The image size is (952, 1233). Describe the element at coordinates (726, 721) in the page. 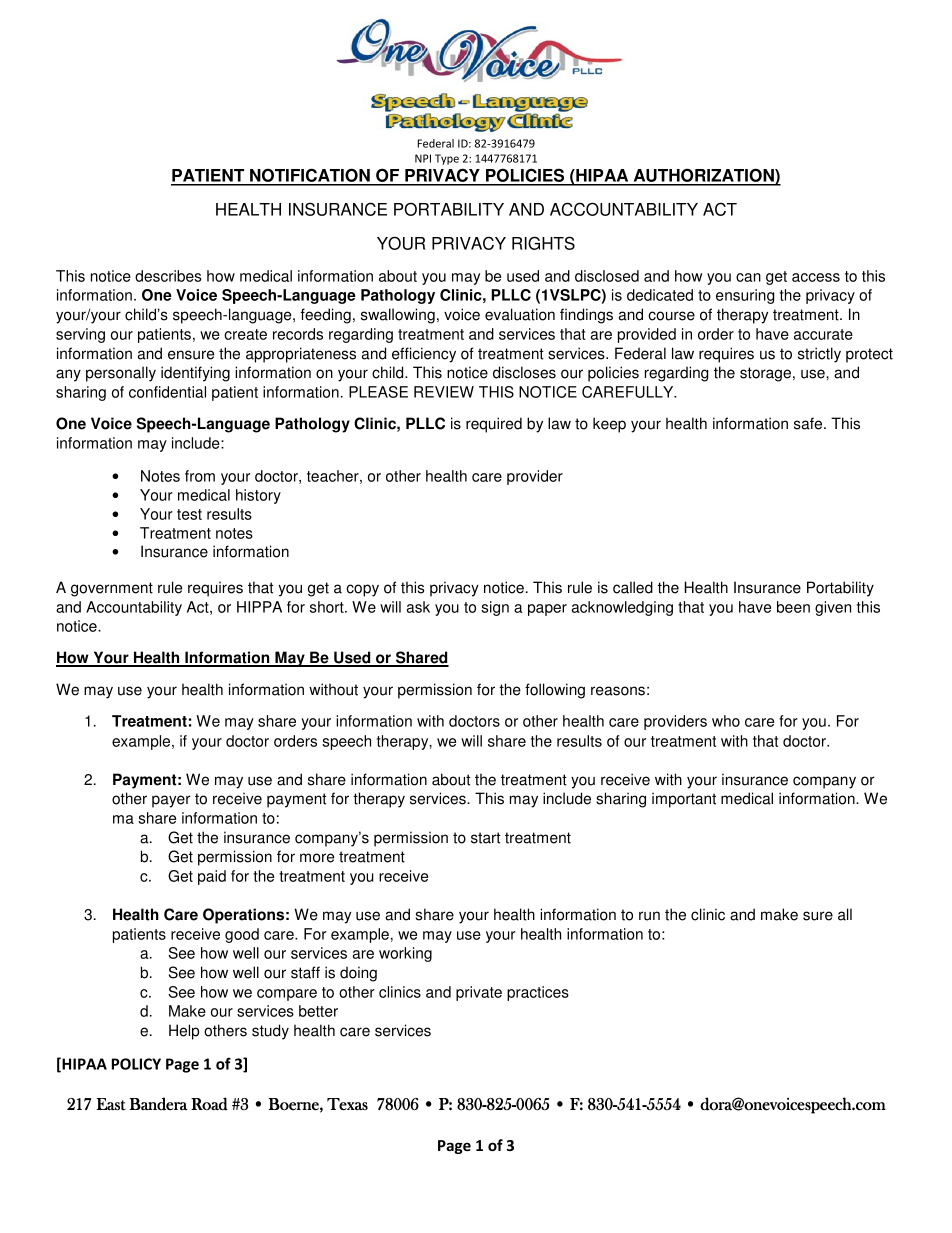

I see `who` at that location.
